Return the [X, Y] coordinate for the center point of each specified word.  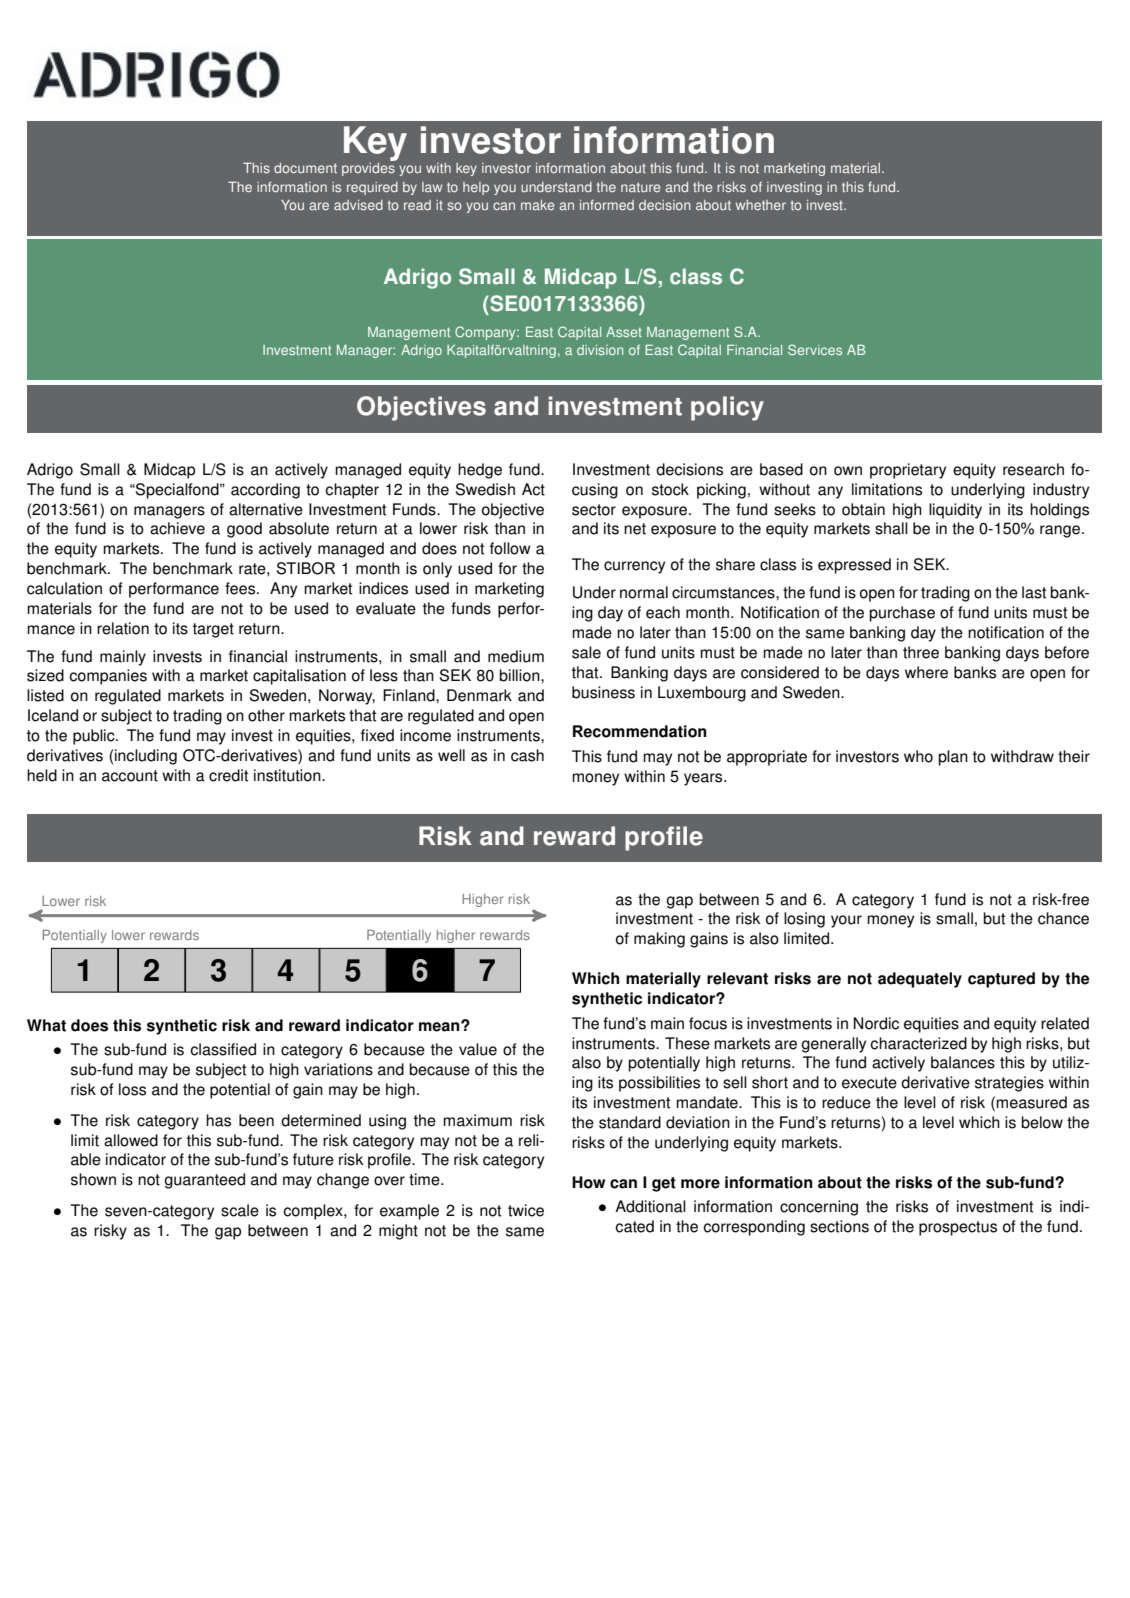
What [46, 1025]
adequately [920, 980]
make [537, 205]
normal [644, 592]
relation [123, 628]
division [600, 350]
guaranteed [204, 1181]
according [265, 491]
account [130, 776]
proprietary [908, 471]
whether [761, 205]
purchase [902, 614]
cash [527, 755]
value [478, 1049]
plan [953, 758]
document [305, 168]
